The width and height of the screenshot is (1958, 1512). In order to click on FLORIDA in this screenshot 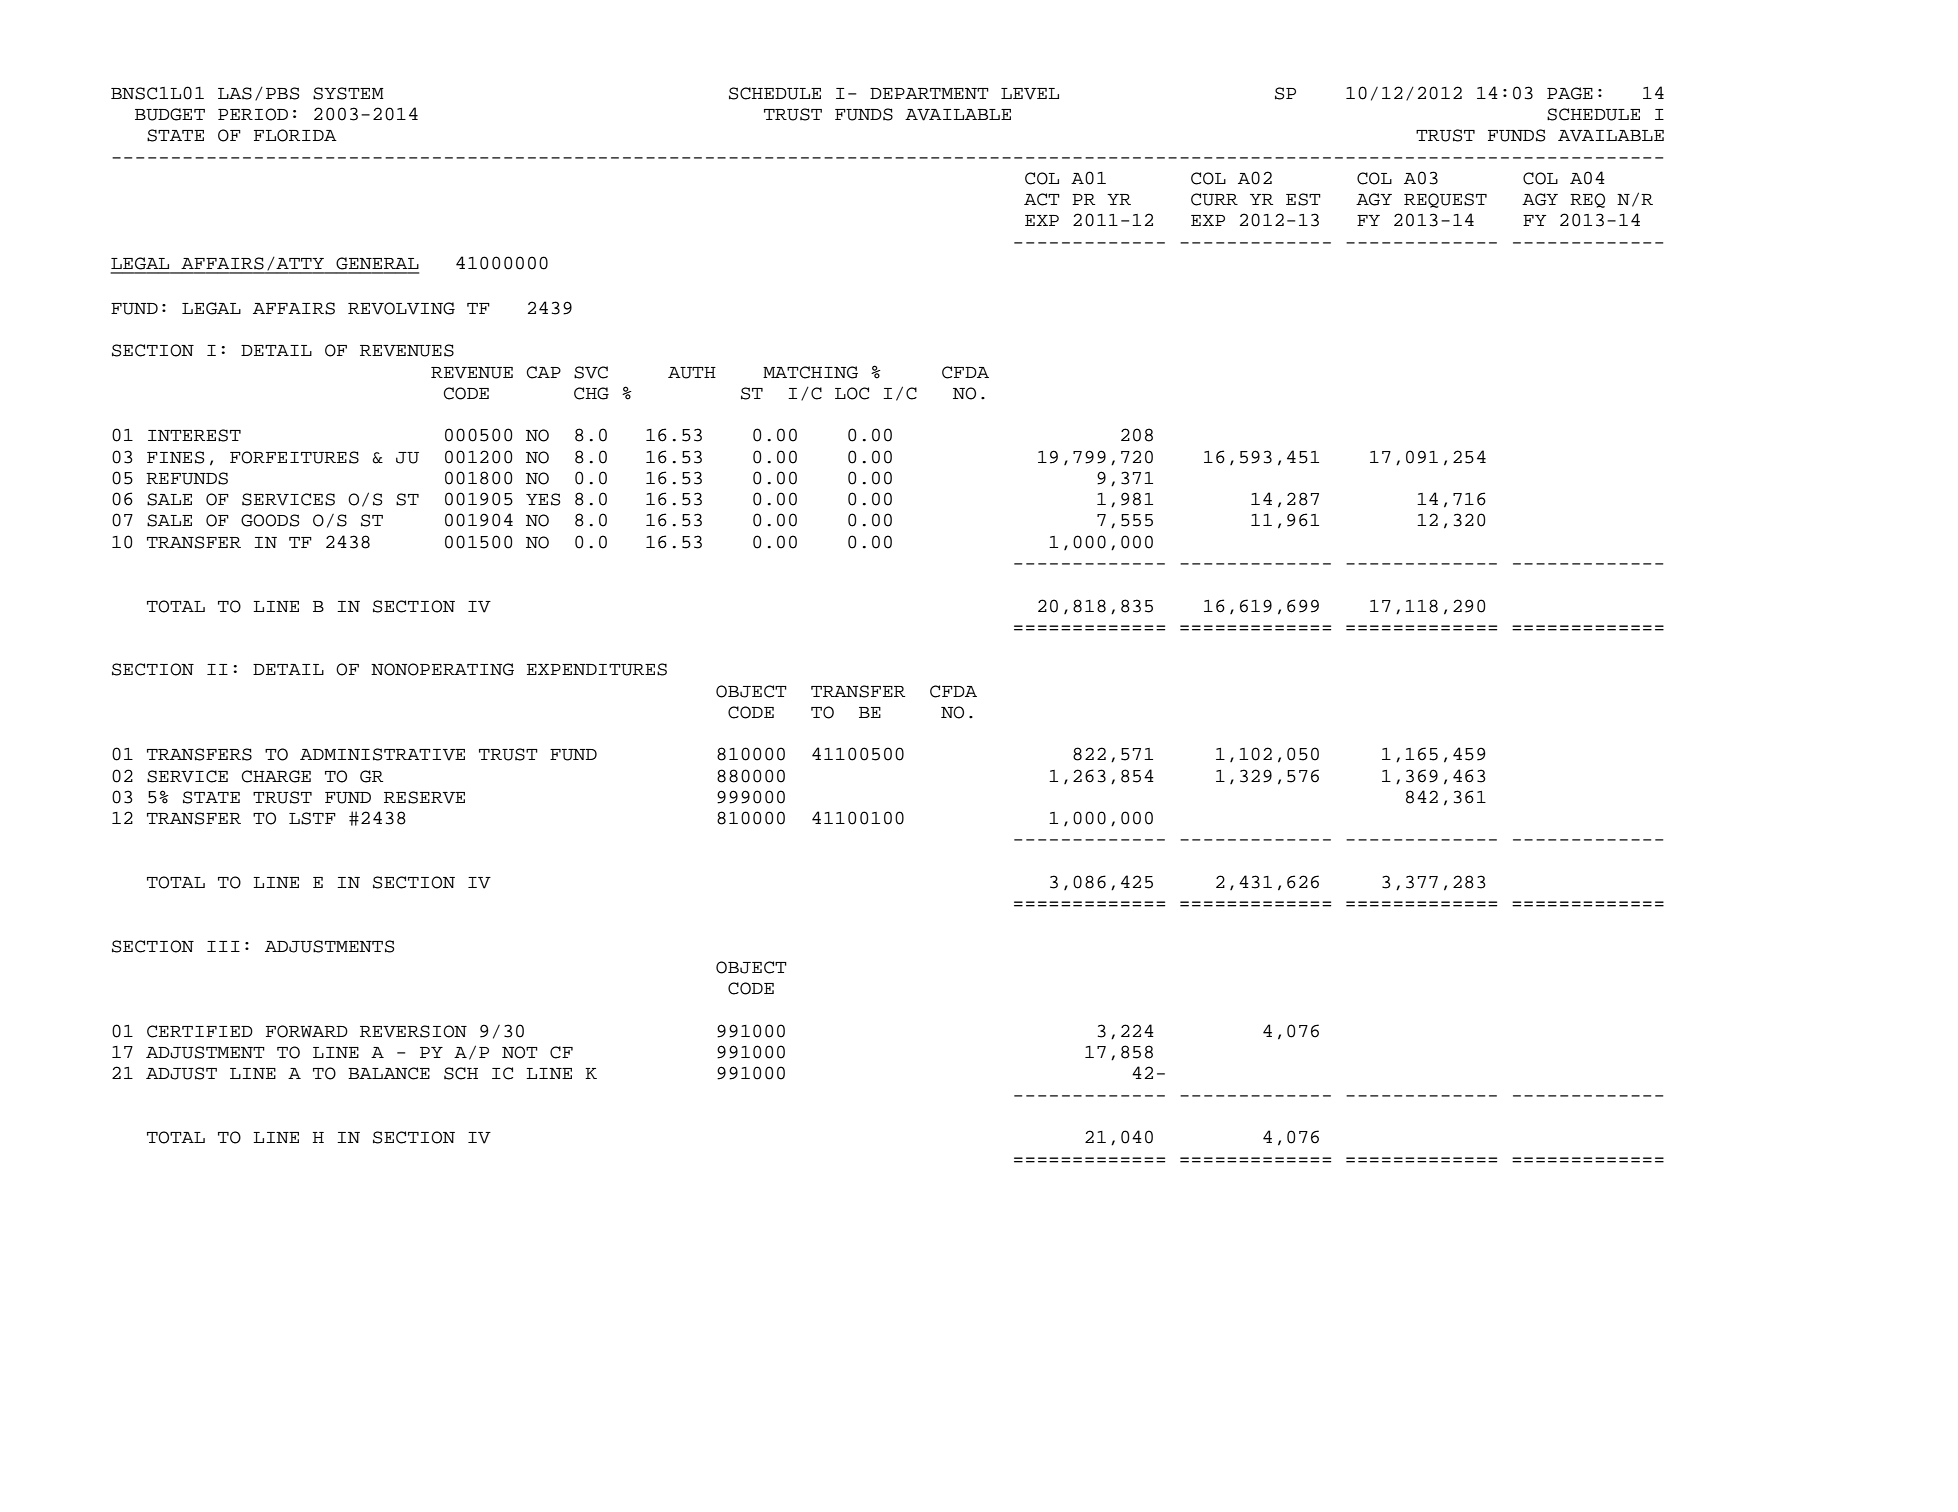, I will do `click(295, 135)`.
